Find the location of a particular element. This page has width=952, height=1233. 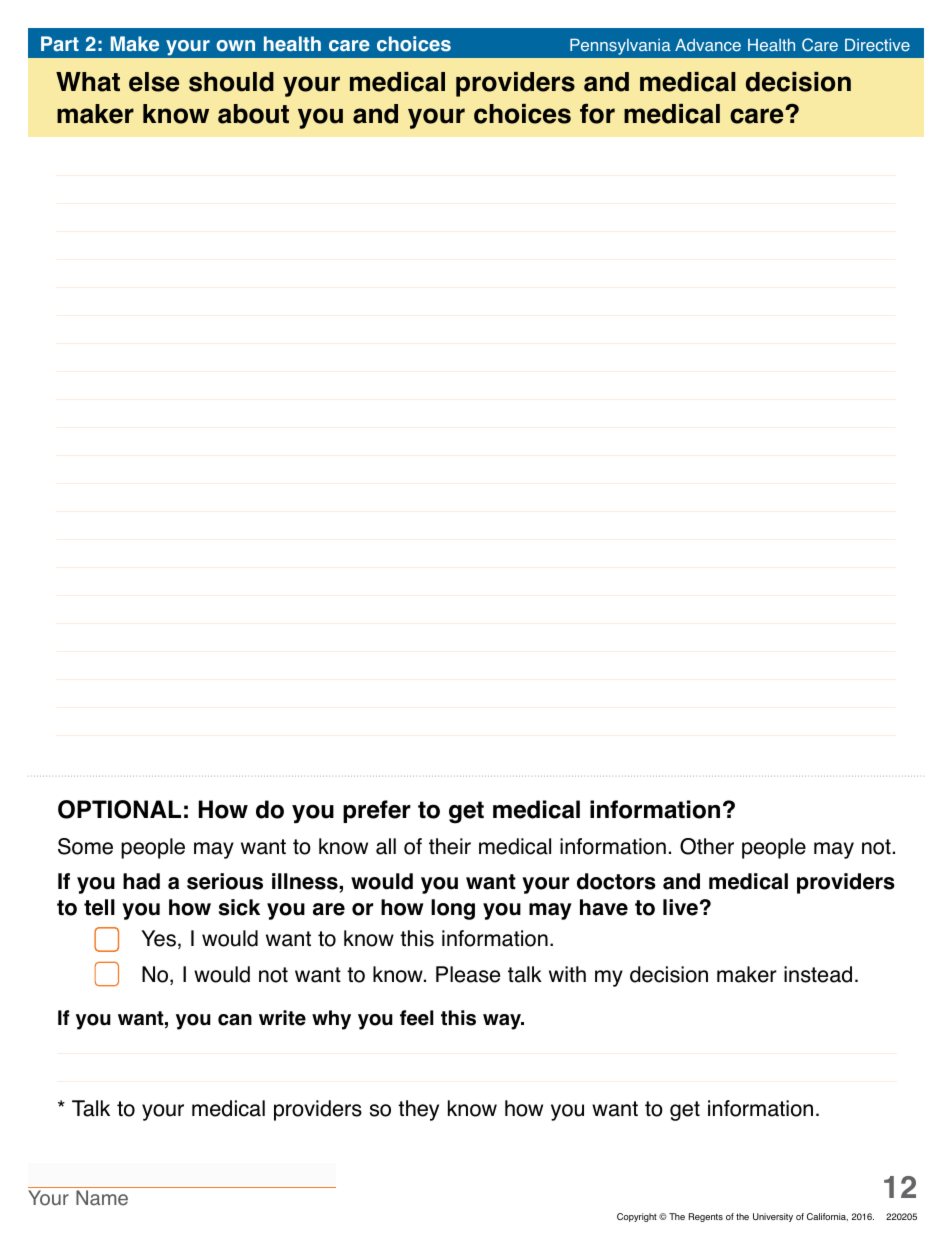

Advance is located at coordinates (708, 44).
